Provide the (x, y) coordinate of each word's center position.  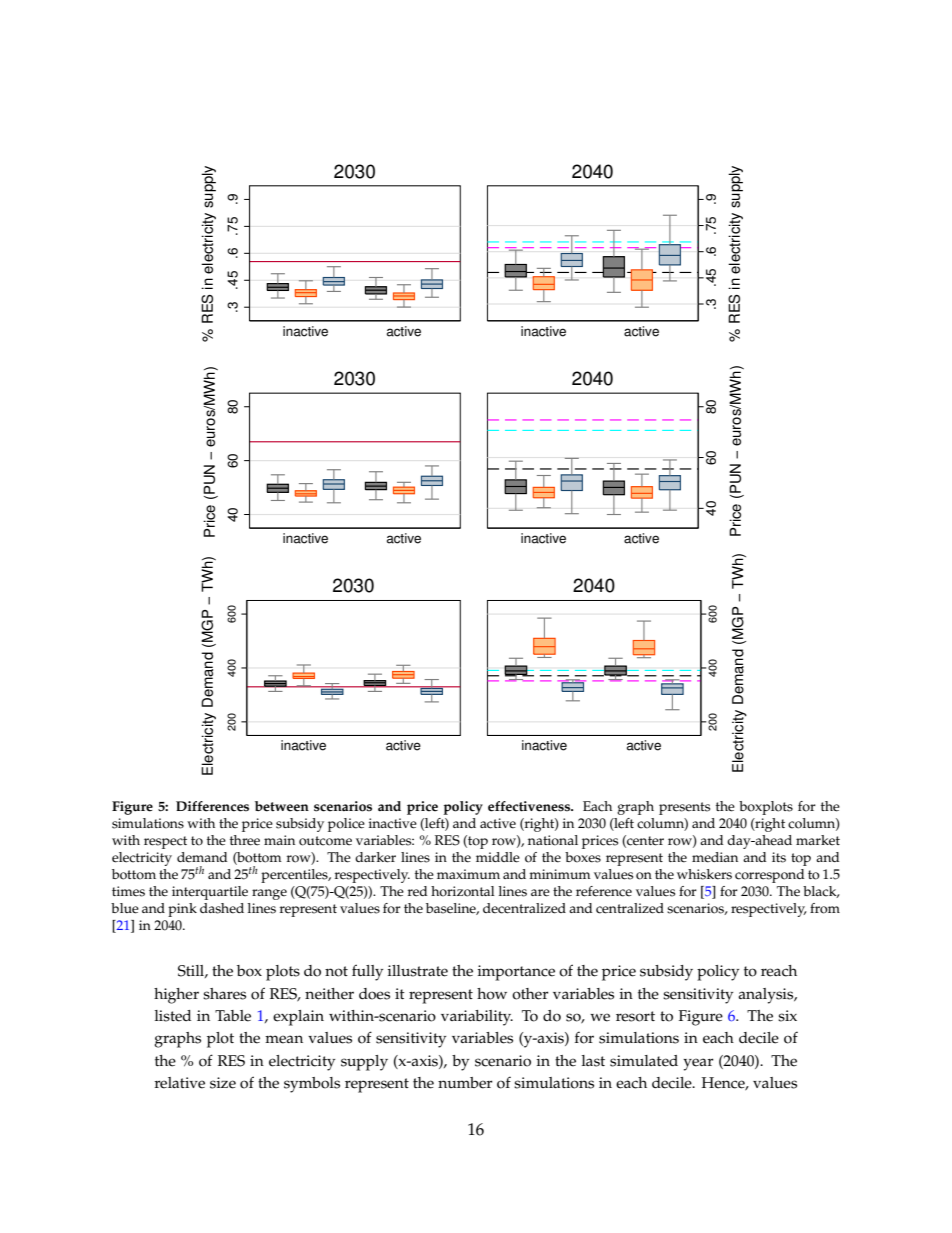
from (825, 908)
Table (233, 1016)
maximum (468, 874)
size (223, 1083)
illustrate (417, 971)
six (787, 1016)
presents (684, 808)
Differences (212, 806)
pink (182, 910)
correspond (769, 876)
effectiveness (530, 806)
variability (477, 1018)
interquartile (210, 893)
